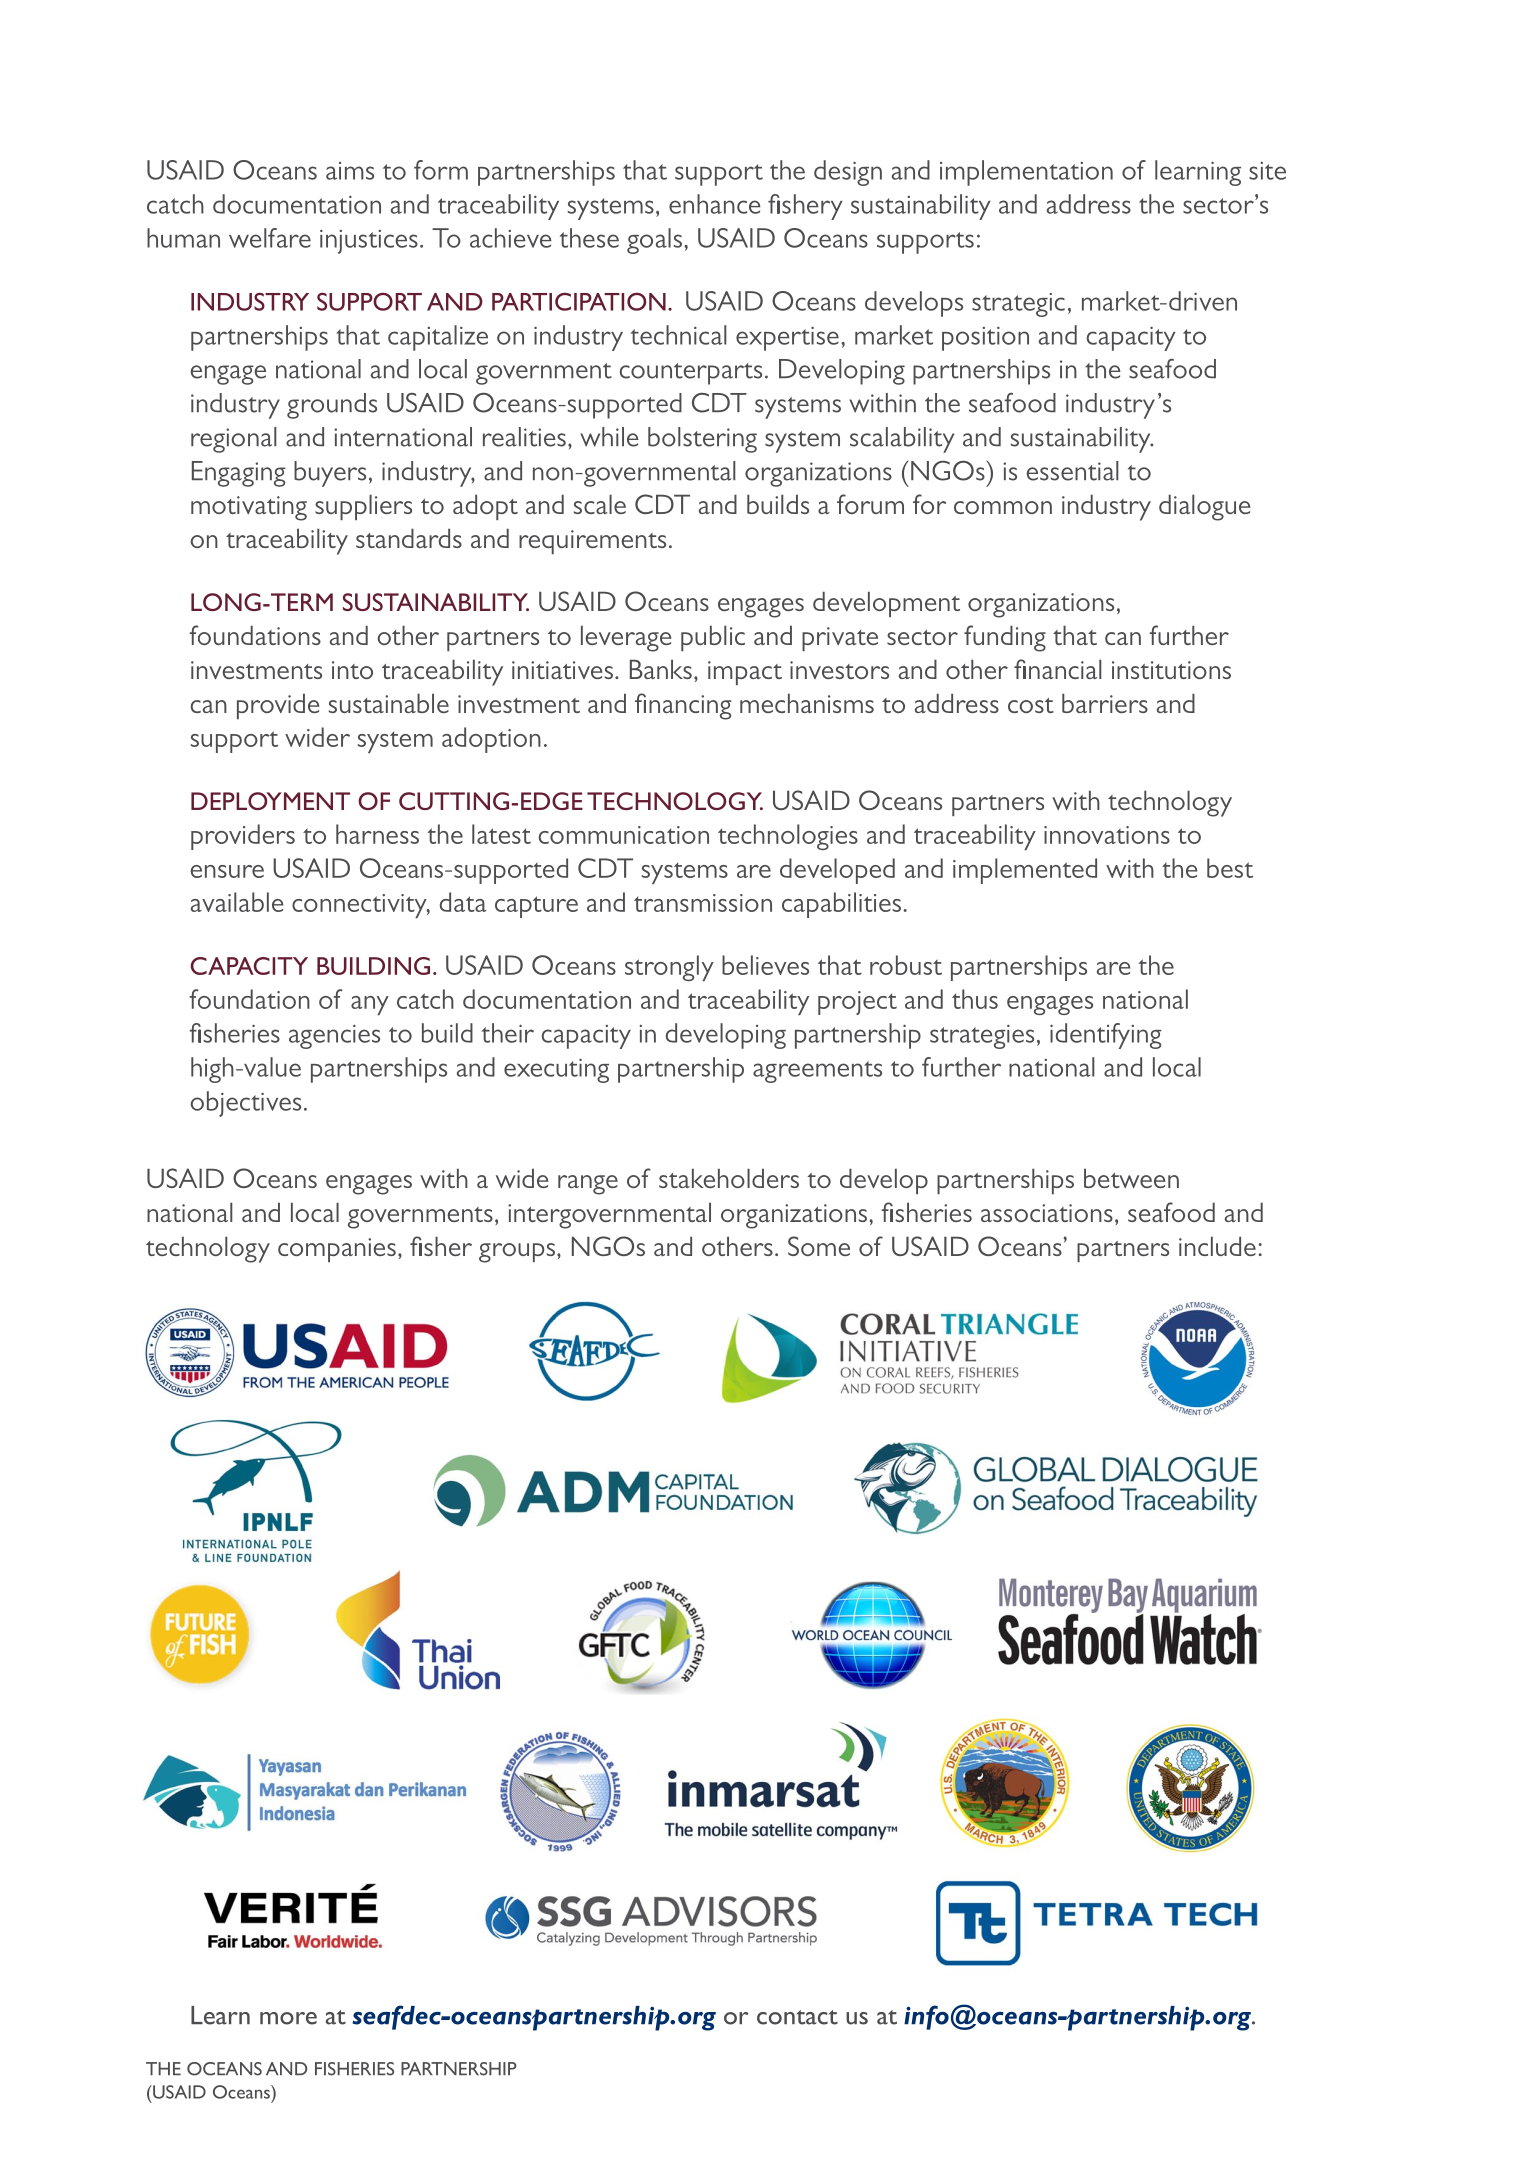 The width and height of the screenshot is (1530, 2164). What do you see at coordinates (819, 1246) in the screenshot?
I see `Some` at bounding box center [819, 1246].
